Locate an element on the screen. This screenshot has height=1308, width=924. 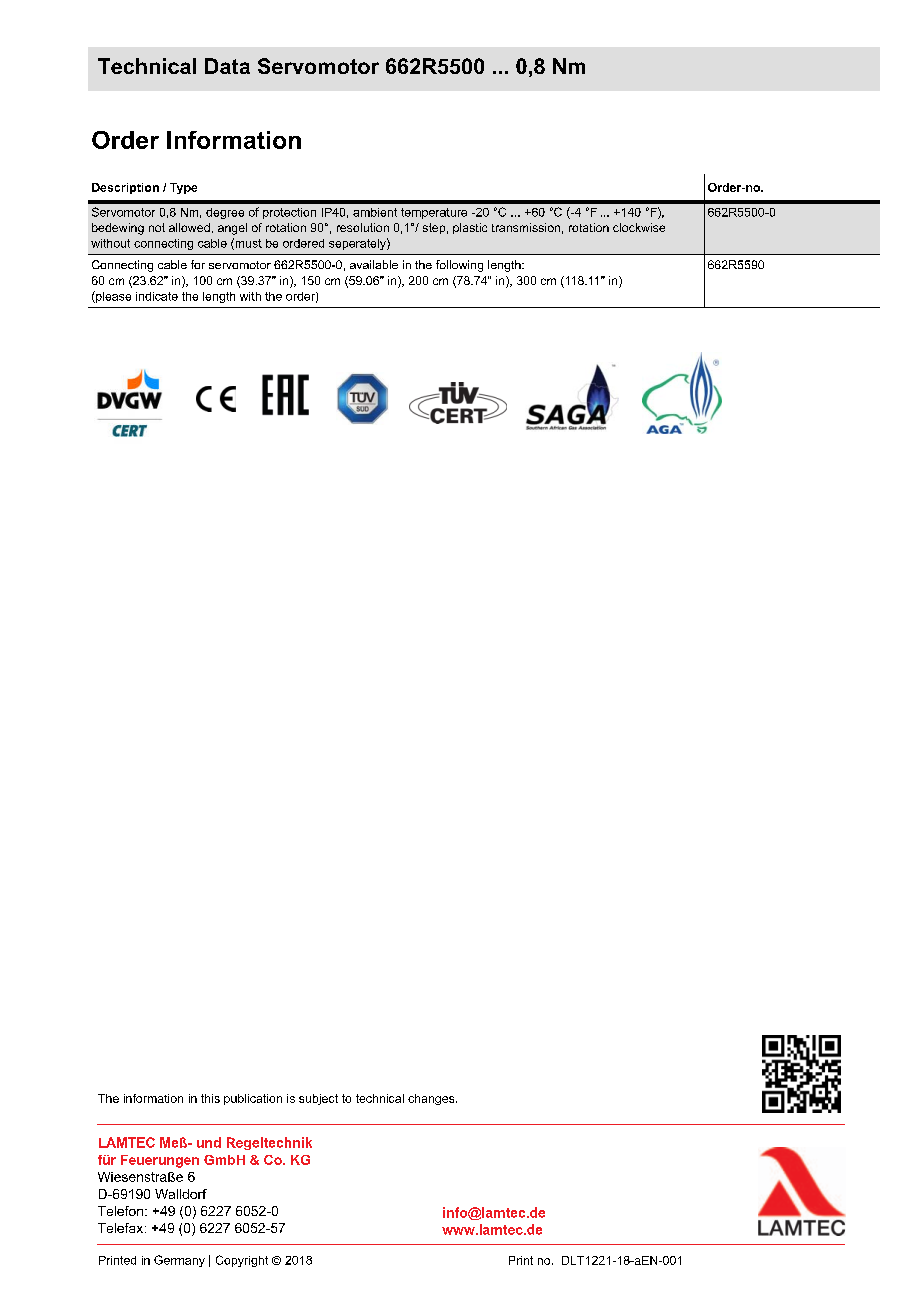
indicate is located at coordinates (157, 296).
